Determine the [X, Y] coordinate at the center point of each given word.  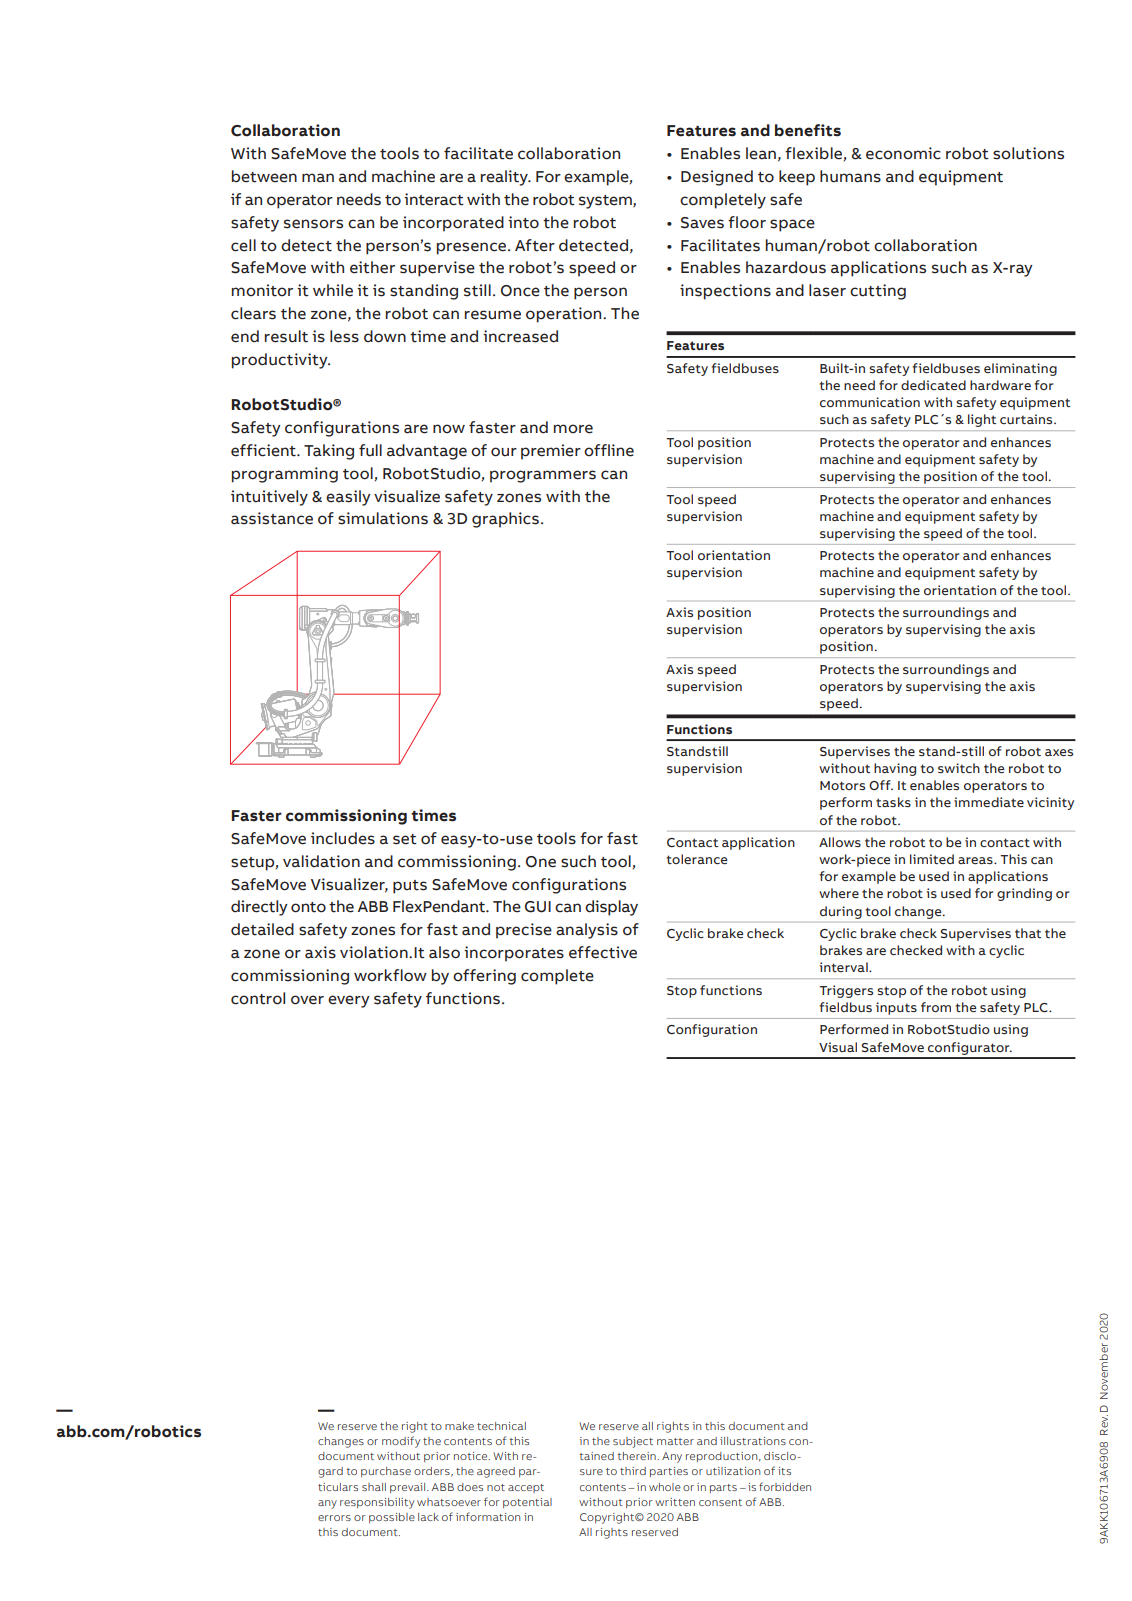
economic [903, 153]
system [606, 202]
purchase [386, 1472]
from [936, 1007]
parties [669, 1472]
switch [959, 768]
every [349, 1001]
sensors [313, 224]
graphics [505, 520]
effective [603, 952]
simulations [383, 518]
